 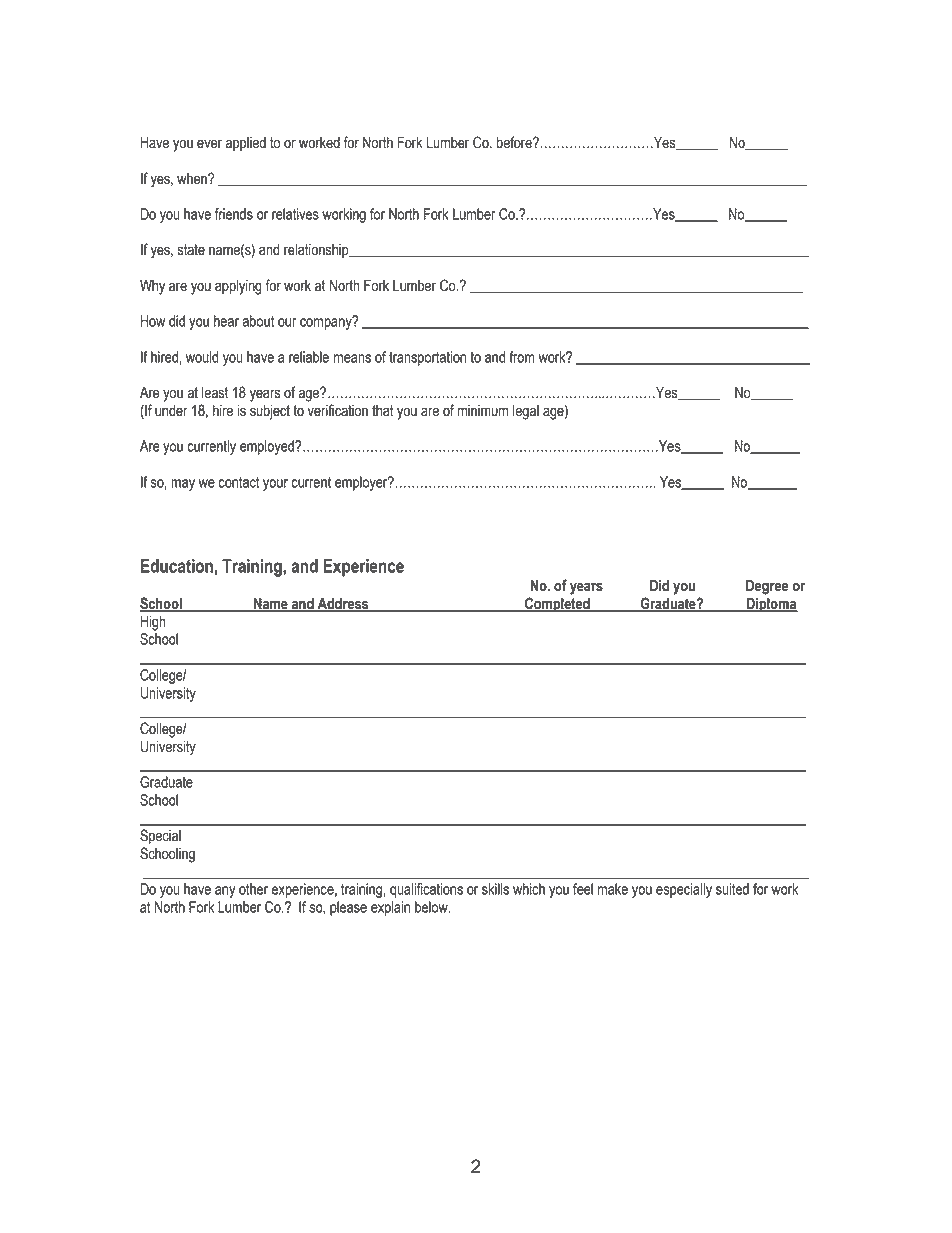 I want to click on from, so click(x=521, y=357).
